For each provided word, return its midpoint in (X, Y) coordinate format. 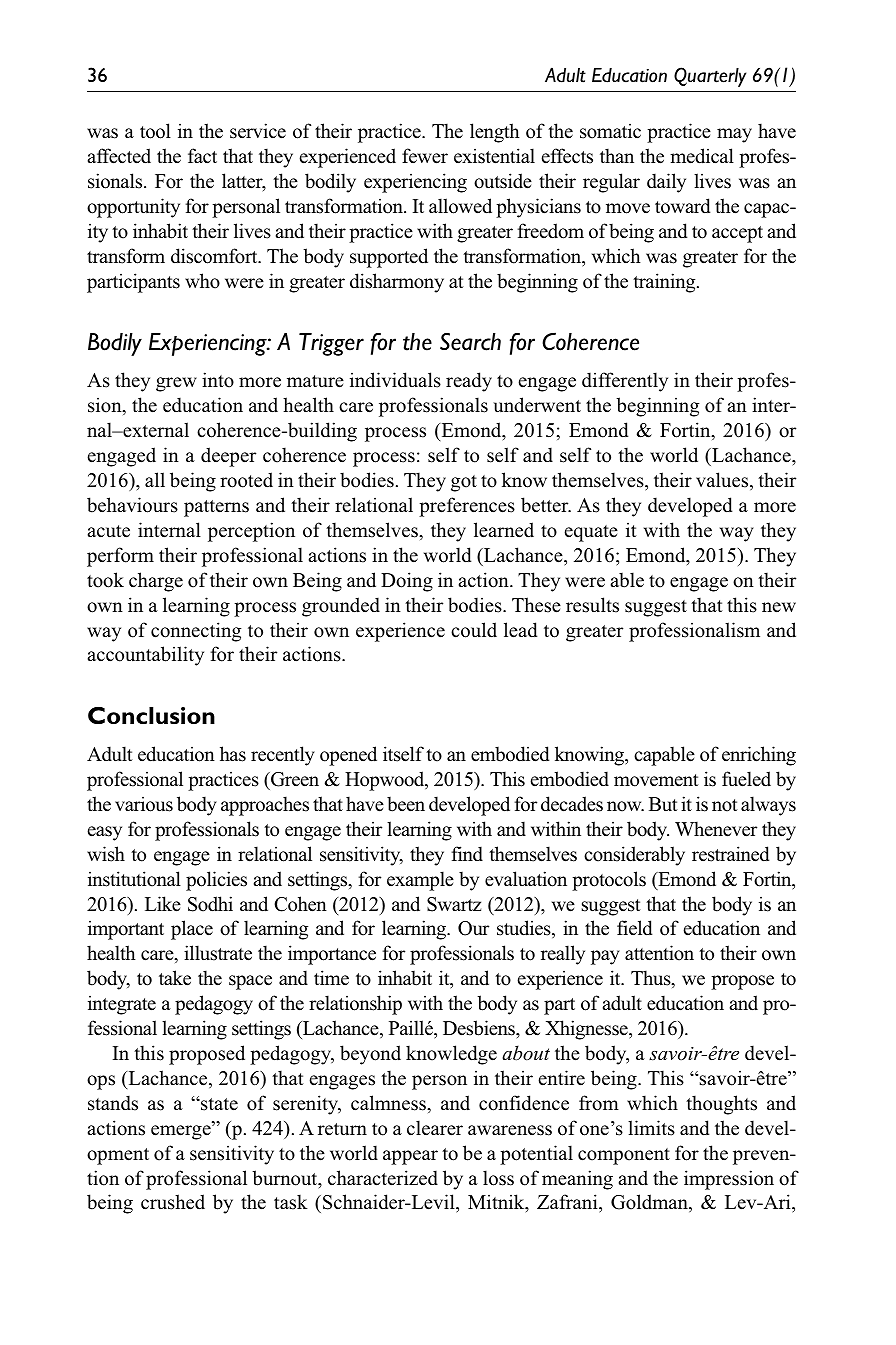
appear (410, 1157)
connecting (196, 632)
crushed (173, 1202)
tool (155, 131)
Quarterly (710, 77)
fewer (425, 156)
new (779, 607)
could (474, 630)
